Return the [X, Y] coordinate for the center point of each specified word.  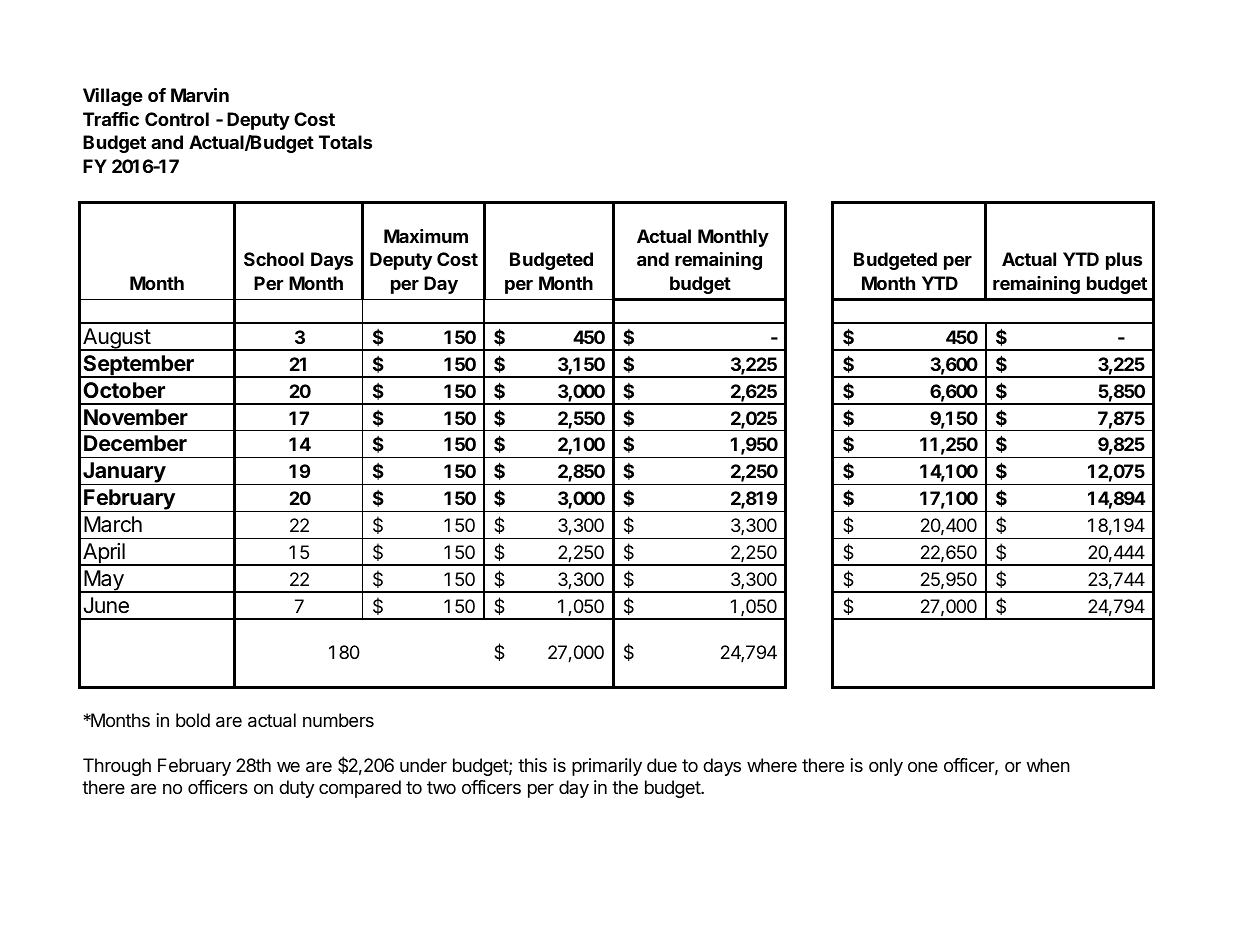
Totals [345, 142]
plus [1124, 261]
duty [296, 789]
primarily [607, 767]
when [1048, 765]
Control [177, 119]
